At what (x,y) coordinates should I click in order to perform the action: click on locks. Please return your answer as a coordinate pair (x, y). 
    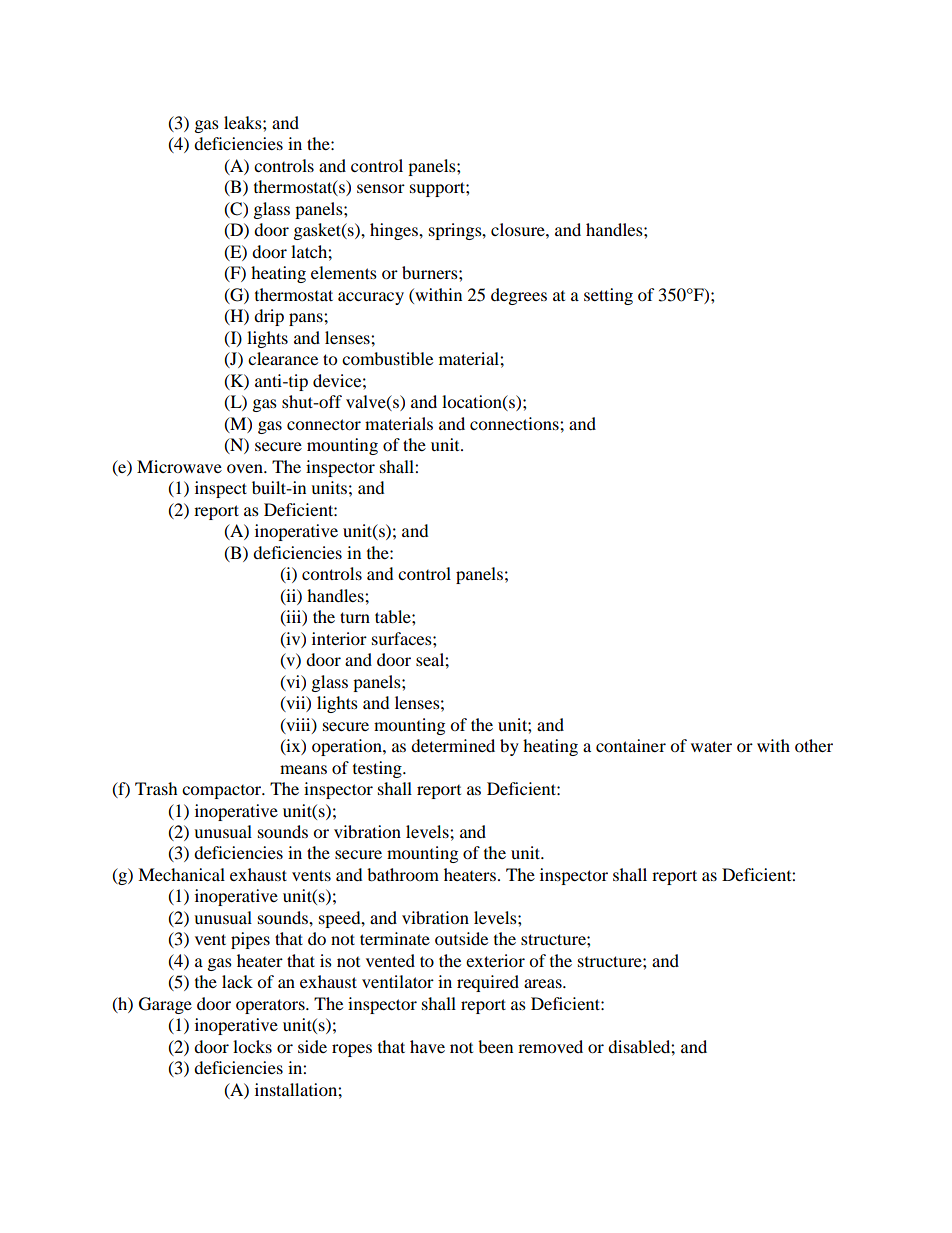
    Looking at the image, I should click on (252, 1046).
